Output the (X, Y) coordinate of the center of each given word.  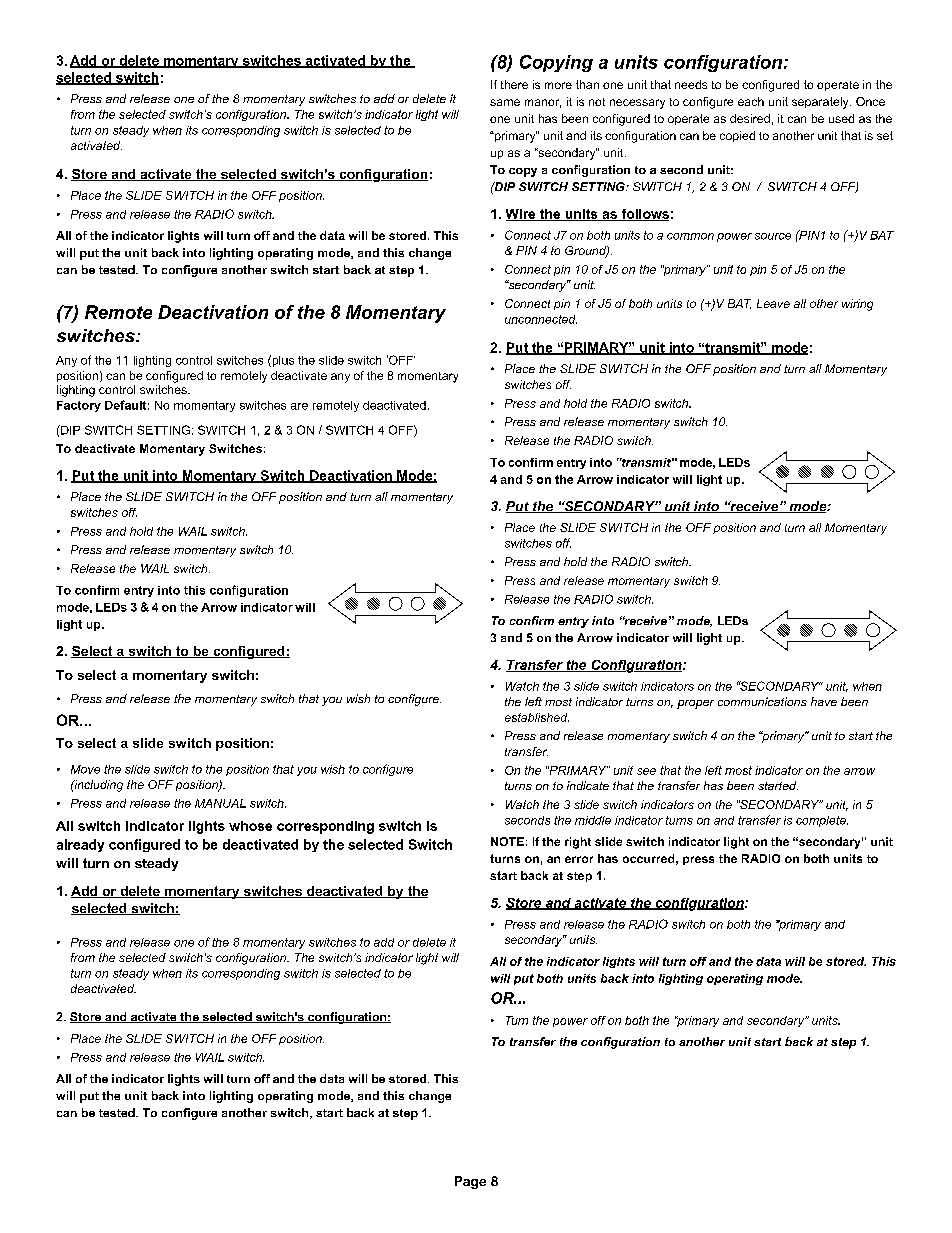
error (579, 859)
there (514, 84)
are (299, 406)
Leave (773, 303)
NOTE (507, 841)
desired (750, 118)
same (505, 102)
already (80, 845)
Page (470, 1182)
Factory (79, 406)
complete (822, 821)
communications (762, 701)
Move (85, 769)
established (537, 717)
